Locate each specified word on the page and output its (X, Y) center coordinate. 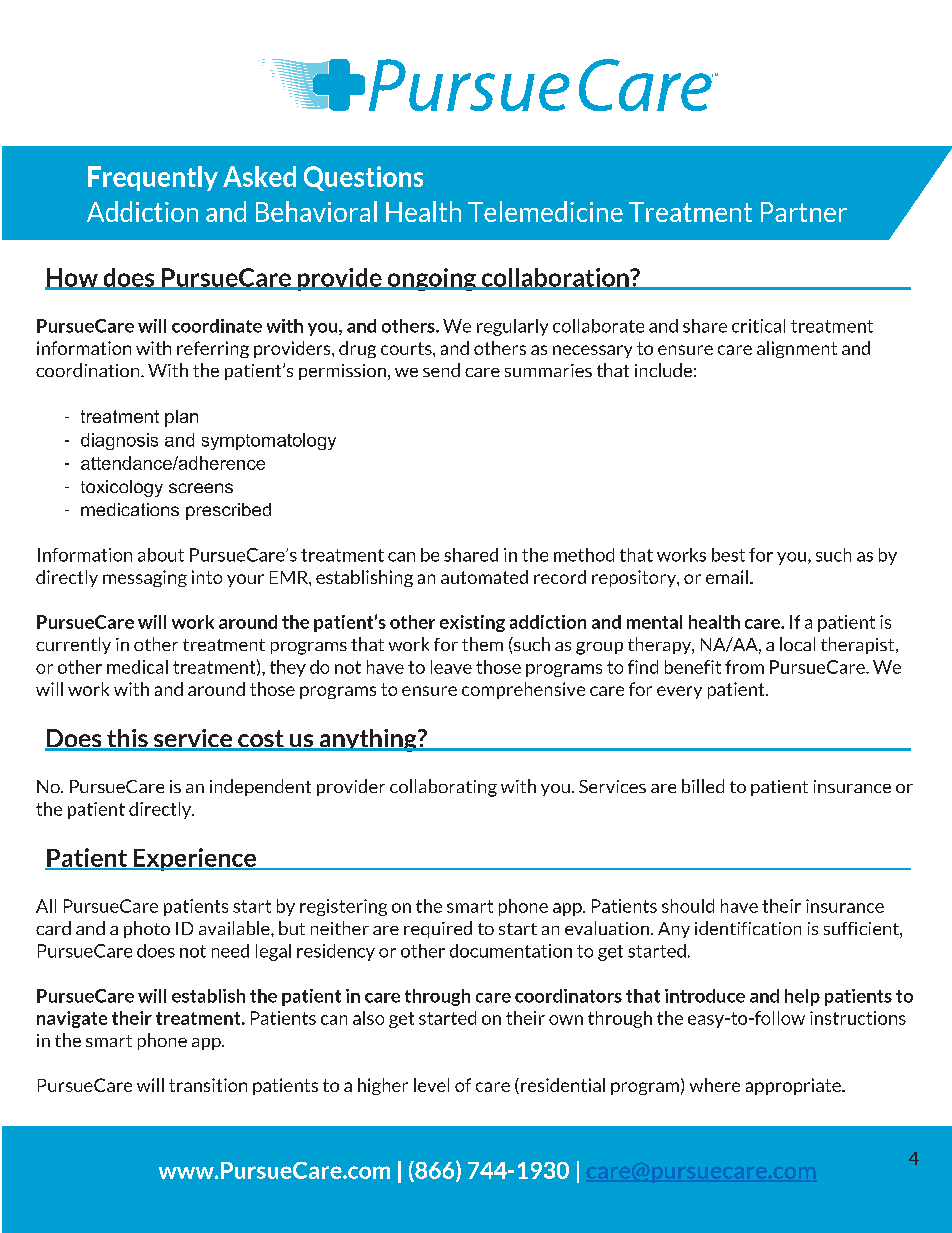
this (127, 739)
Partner (804, 212)
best (728, 555)
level (431, 1085)
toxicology (122, 488)
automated (484, 577)
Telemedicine (545, 211)
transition (208, 1085)
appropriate (794, 1086)
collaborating (443, 788)
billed (703, 786)
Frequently (153, 178)
